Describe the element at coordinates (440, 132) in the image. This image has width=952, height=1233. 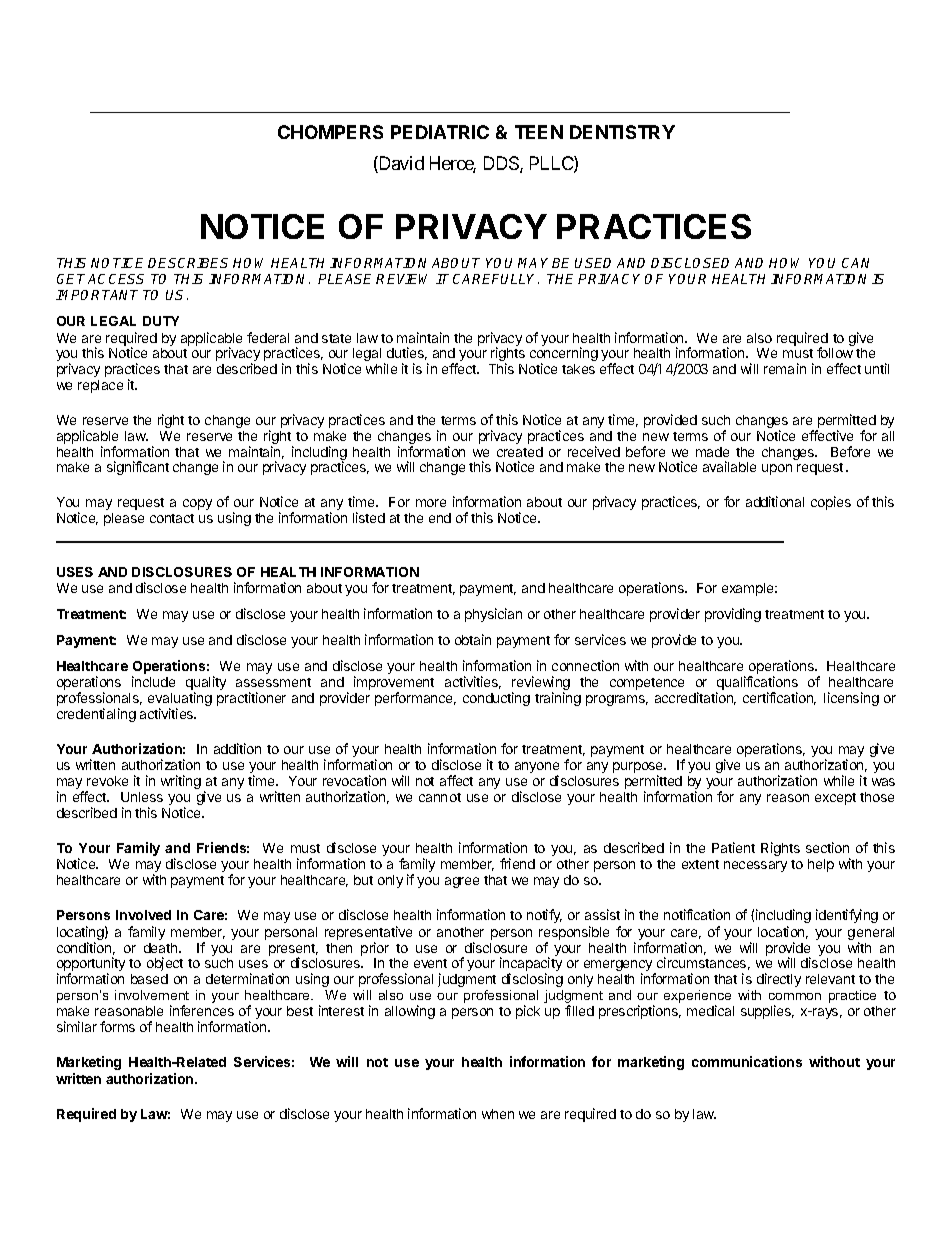
I see `PEDIATRIC` at that location.
